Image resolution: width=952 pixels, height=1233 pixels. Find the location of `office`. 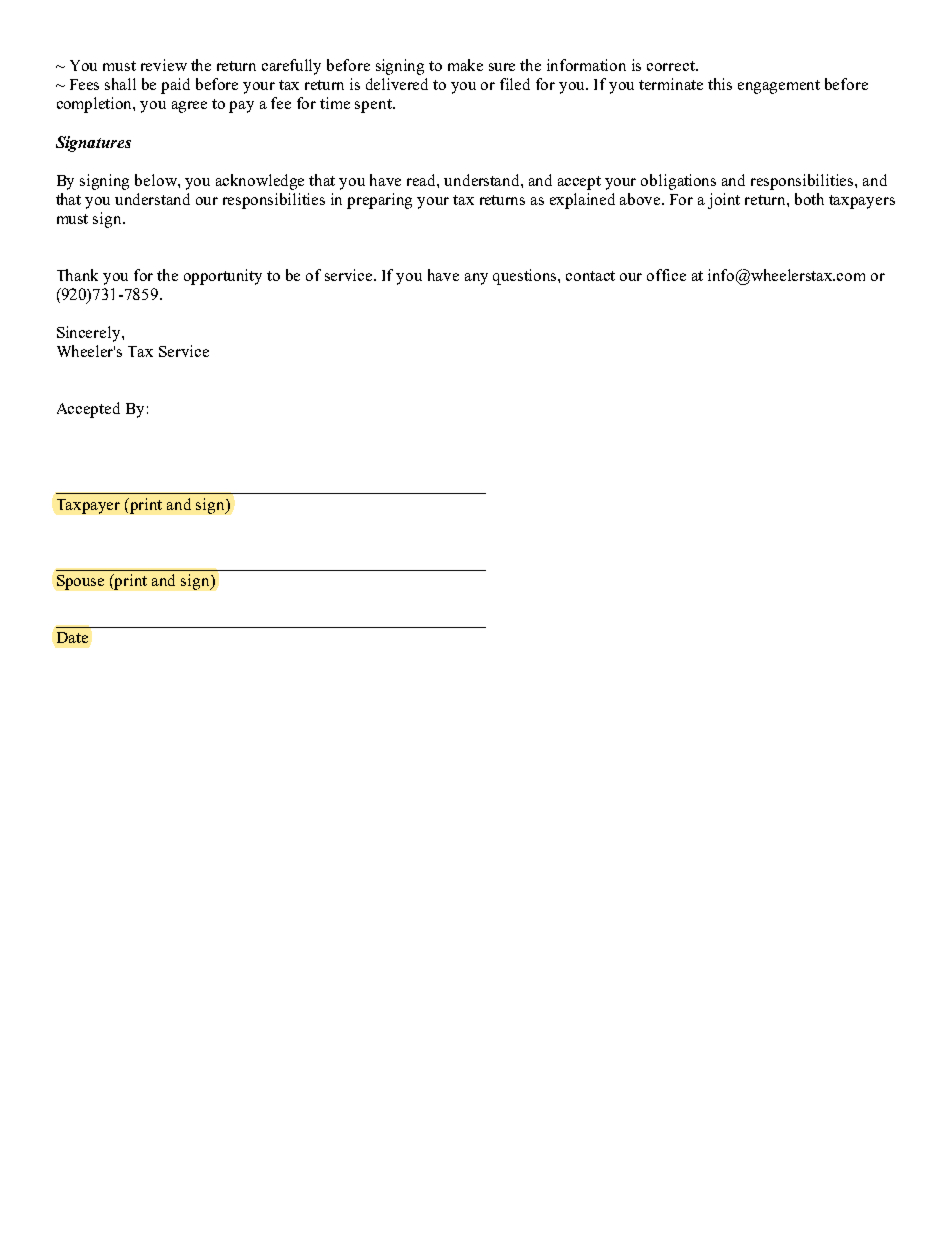

office is located at coordinates (666, 275).
